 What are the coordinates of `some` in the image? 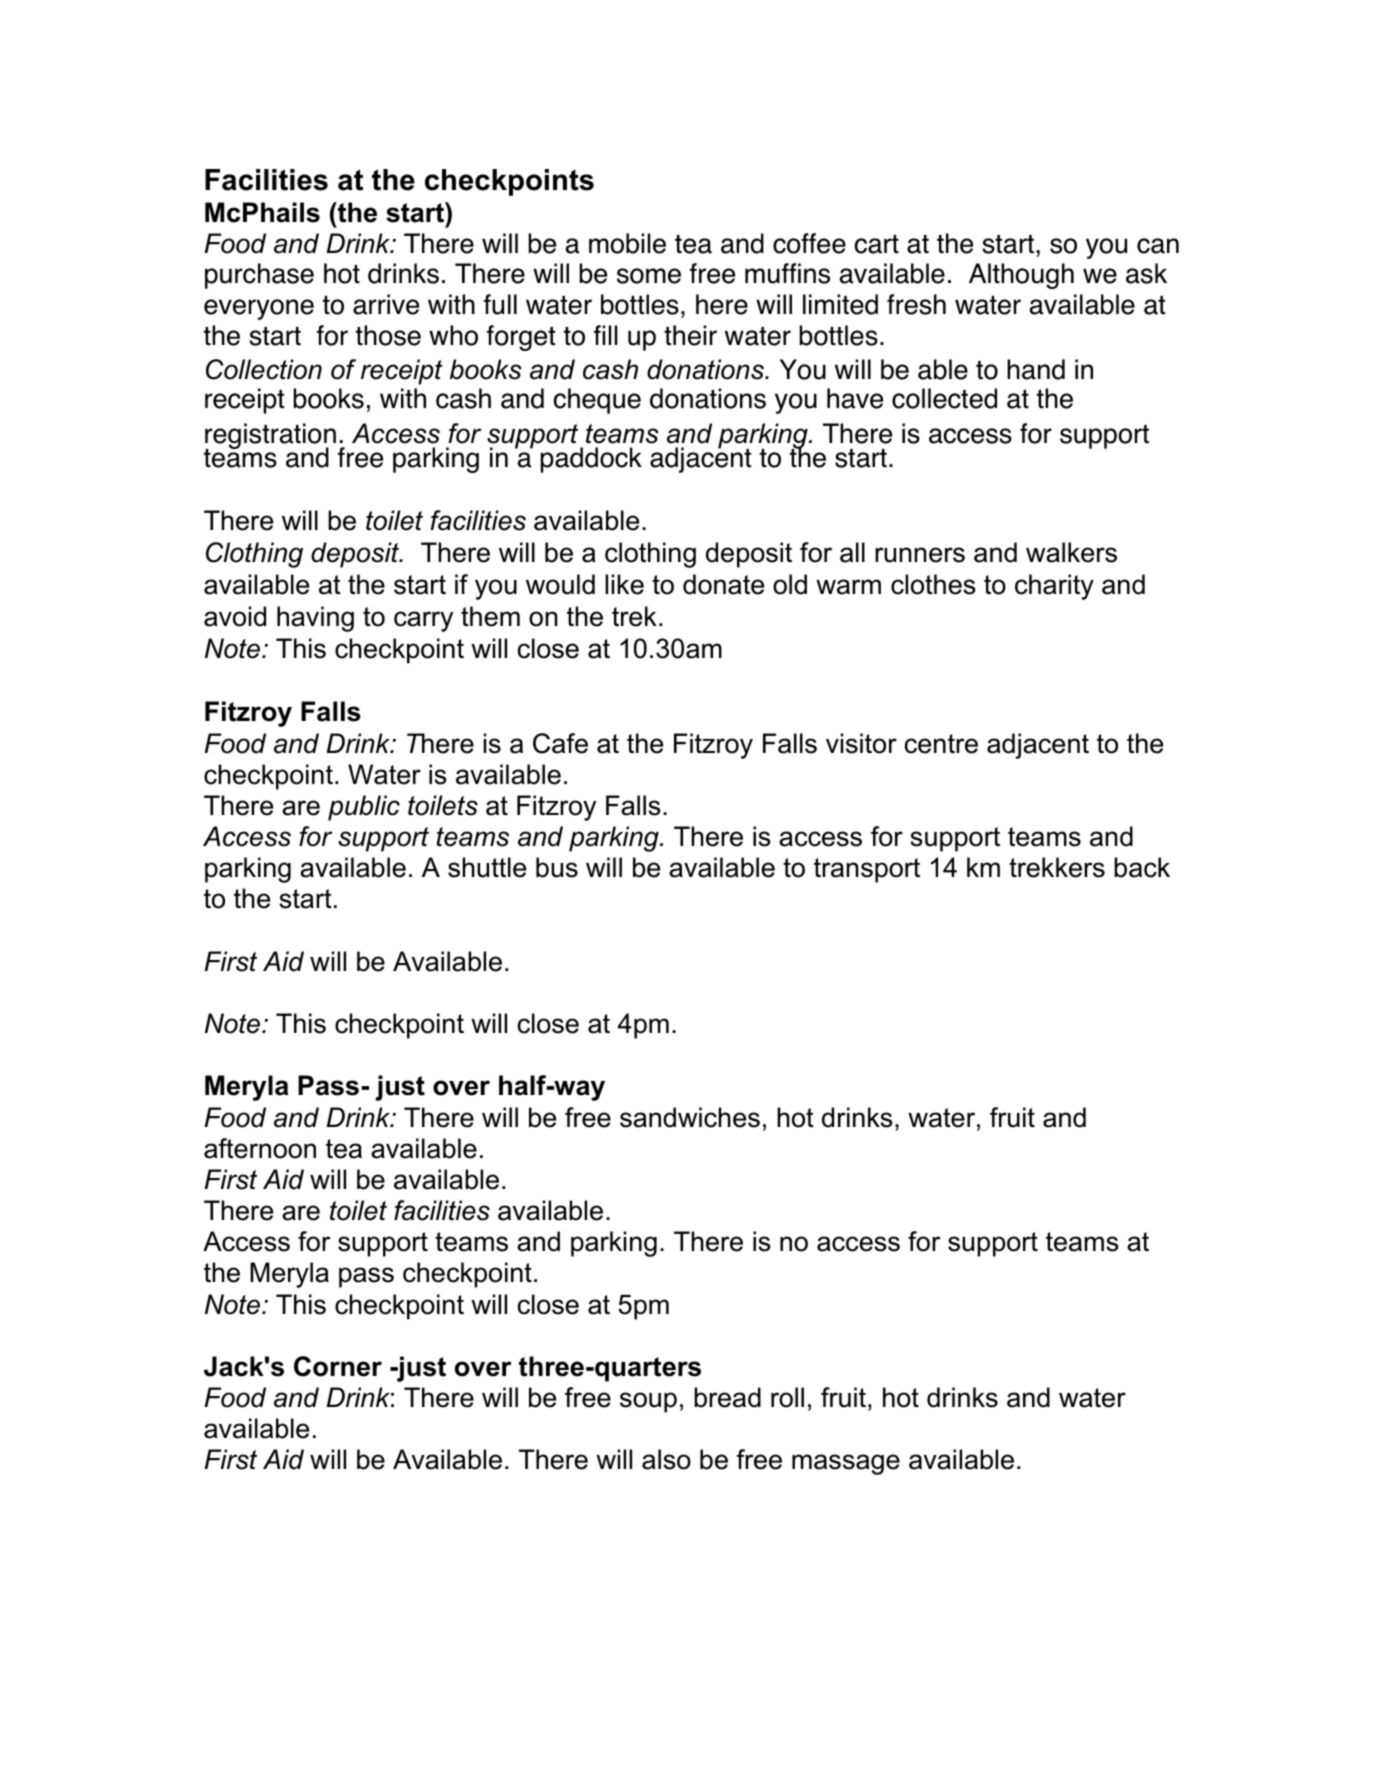 It's located at (649, 276).
